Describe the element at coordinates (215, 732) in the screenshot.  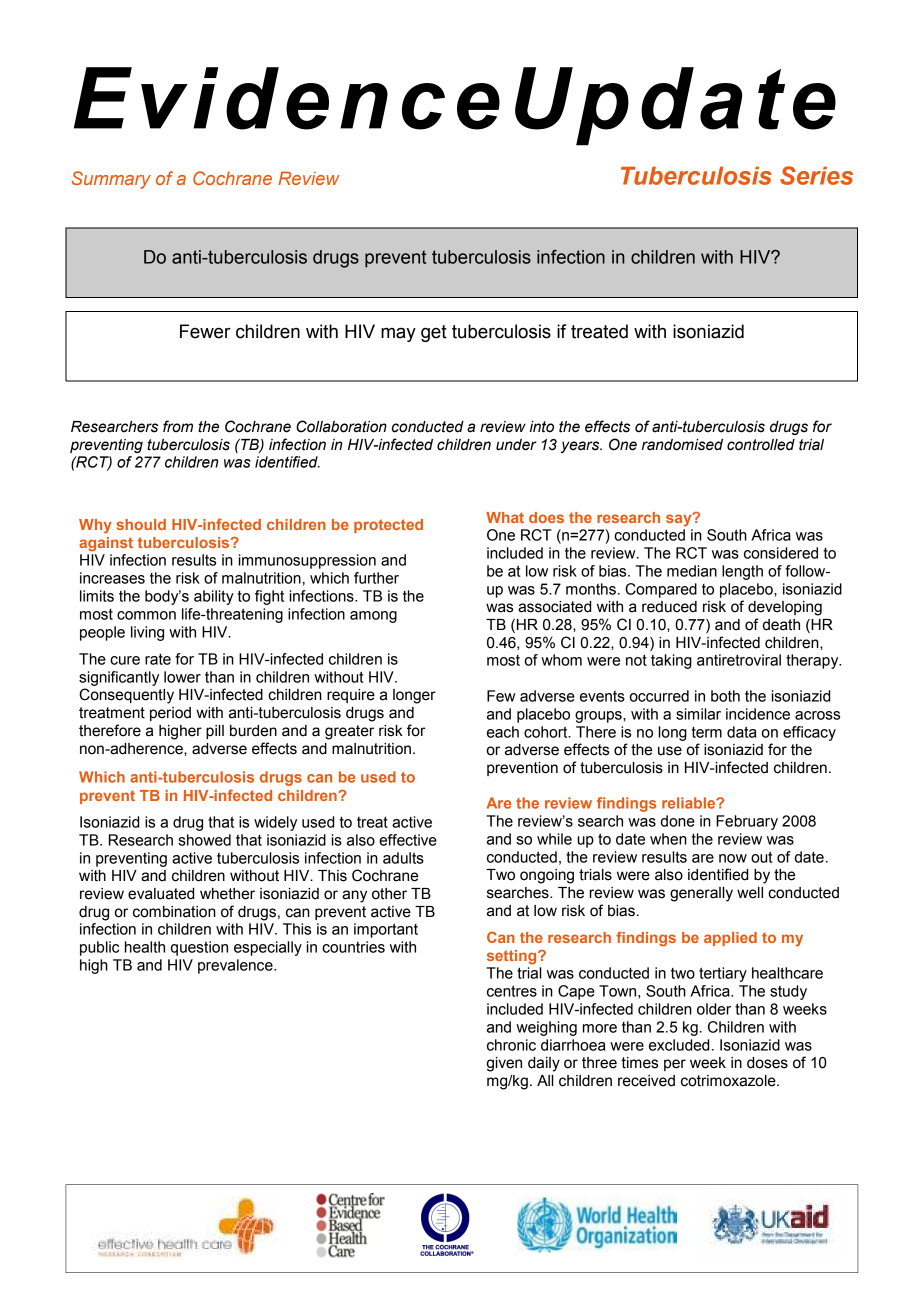
I see `pill` at that location.
